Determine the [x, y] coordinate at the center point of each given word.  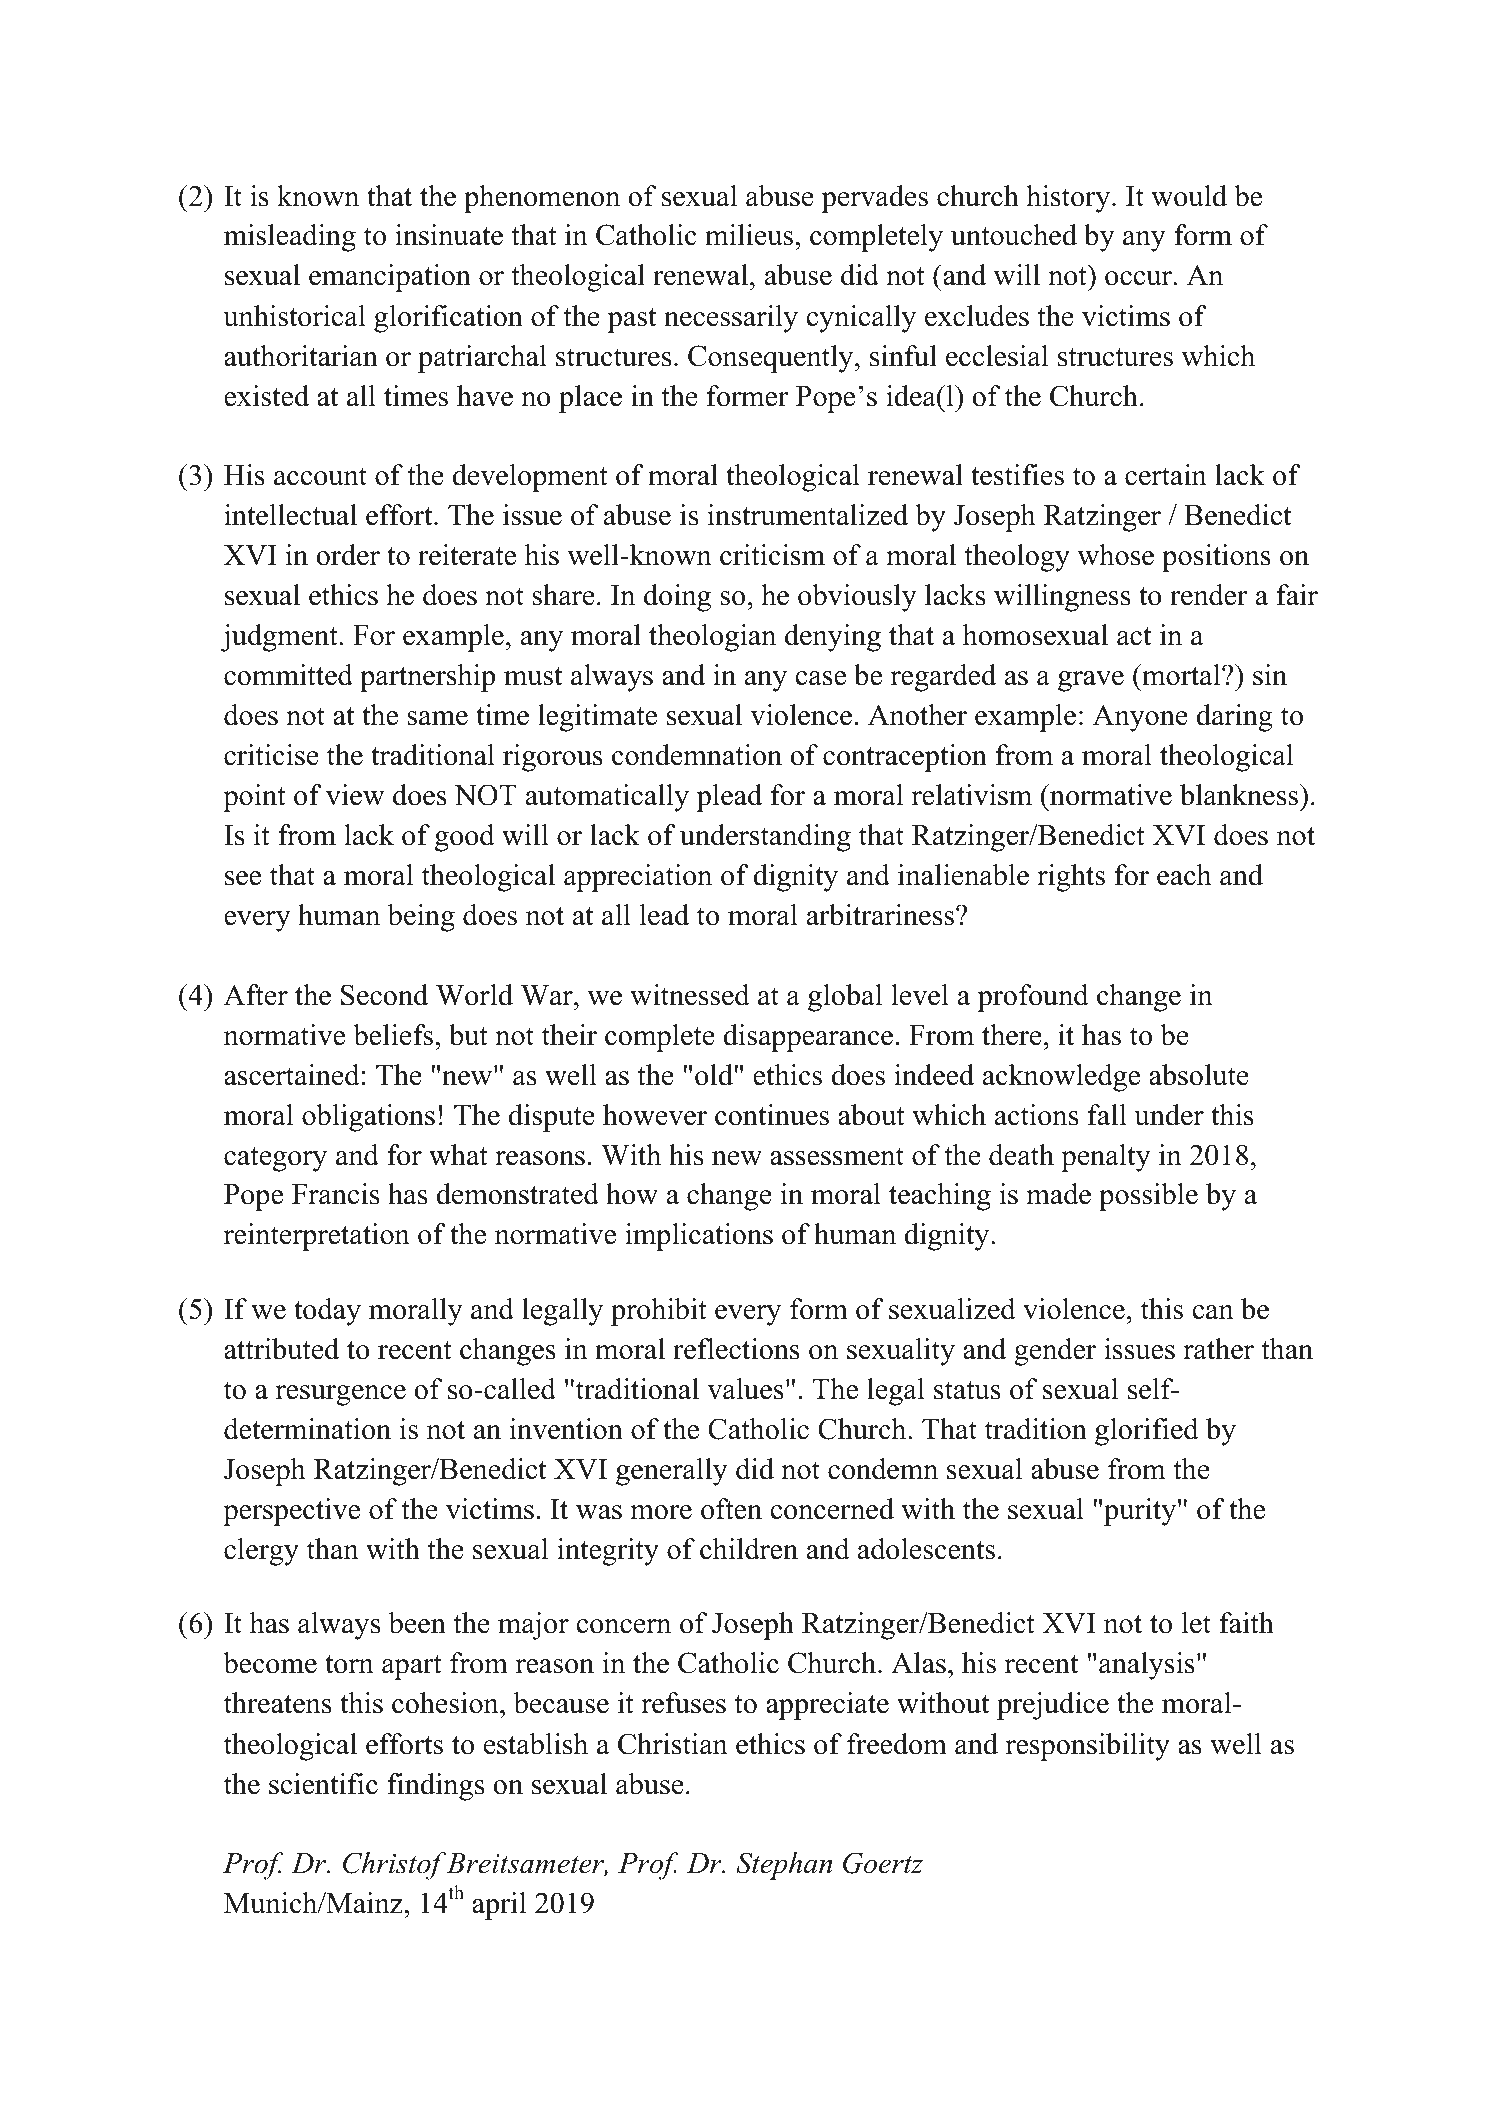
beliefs [394, 1035]
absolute [1199, 1075]
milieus [750, 235]
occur [1139, 278]
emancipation [390, 278]
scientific [323, 1784]
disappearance [808, 1038]
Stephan [784, 1866]
